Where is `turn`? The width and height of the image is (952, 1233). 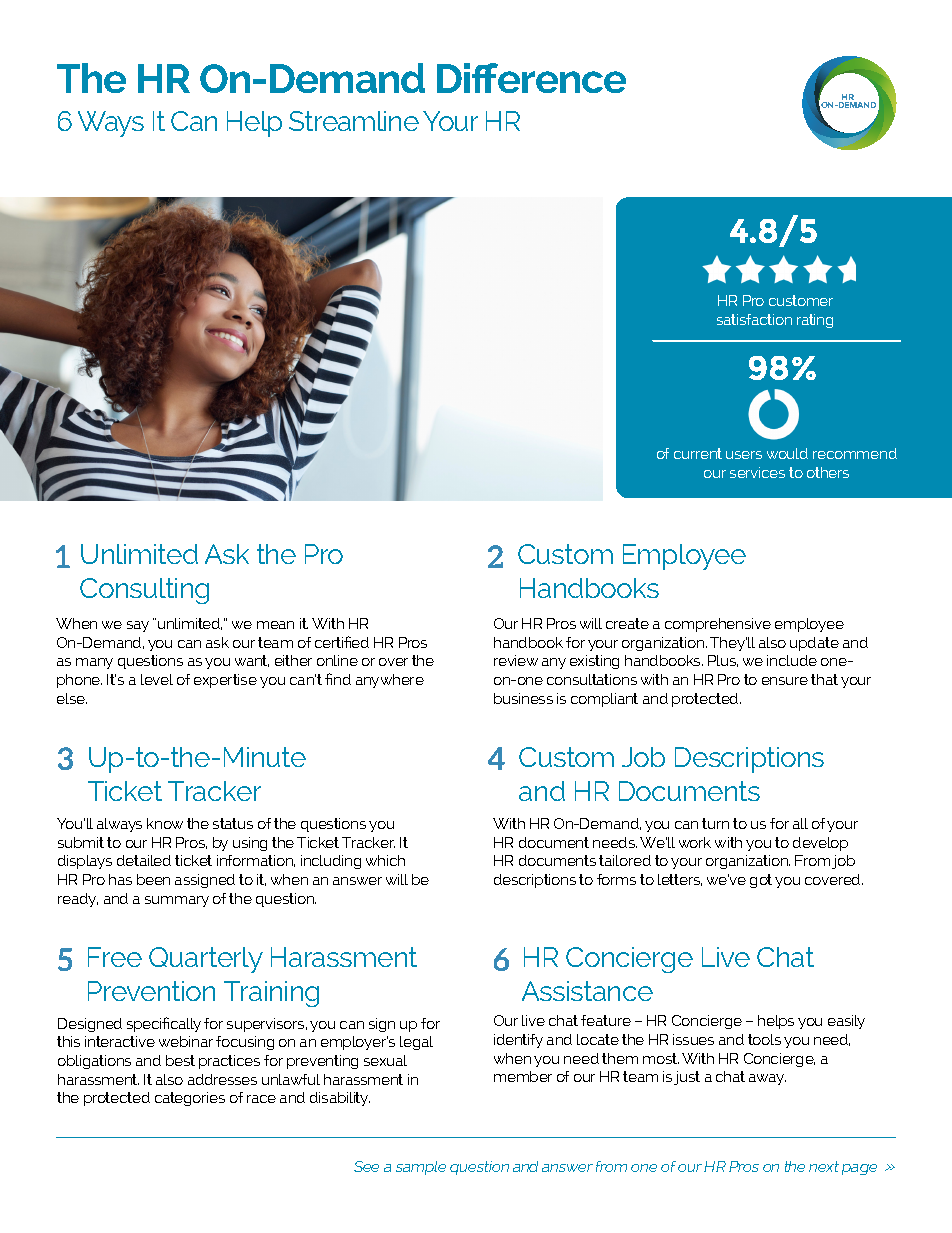
turn is located at coordinates (715, 823).
